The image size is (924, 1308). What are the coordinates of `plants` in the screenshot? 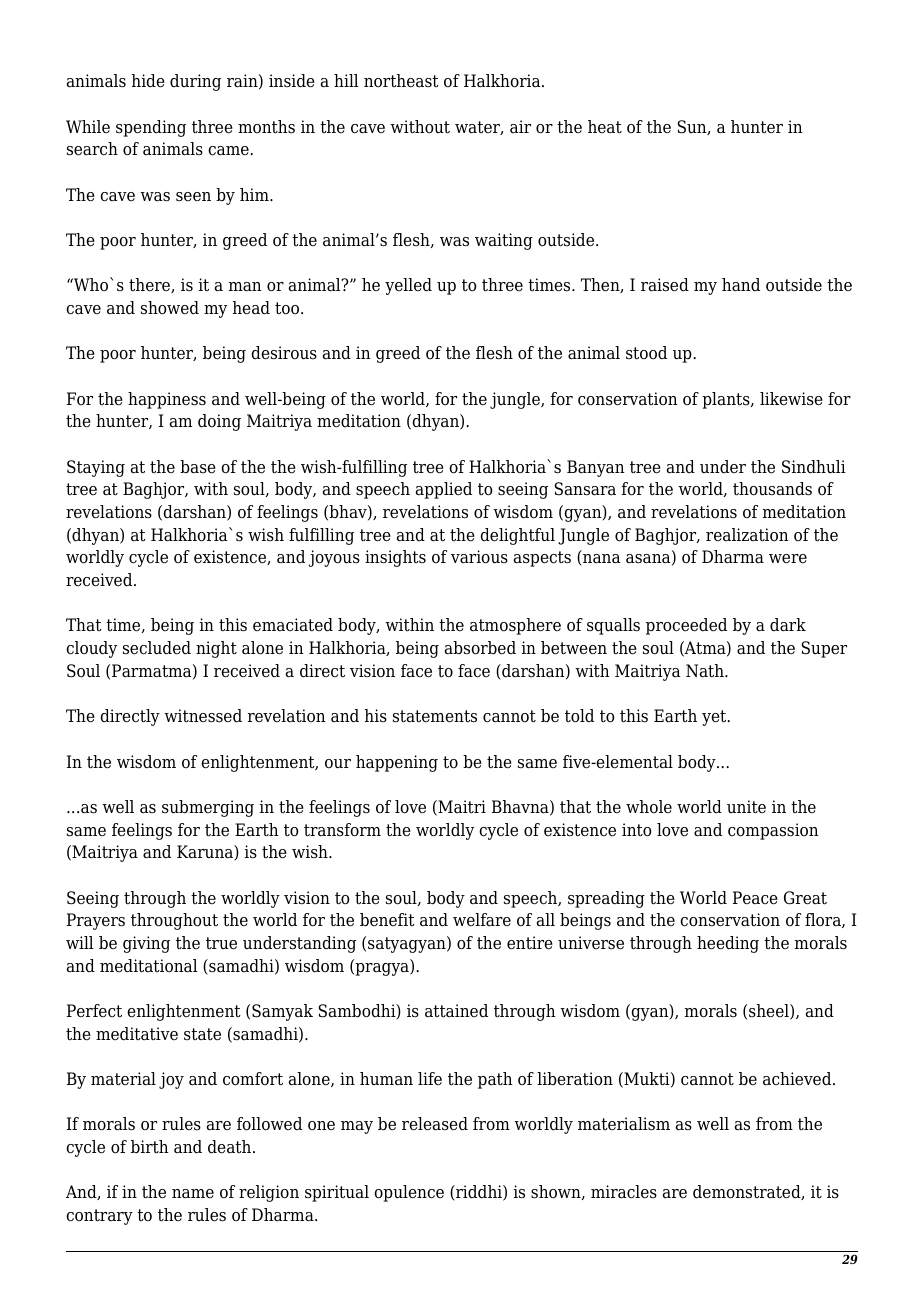 It's located at (727, 400).
